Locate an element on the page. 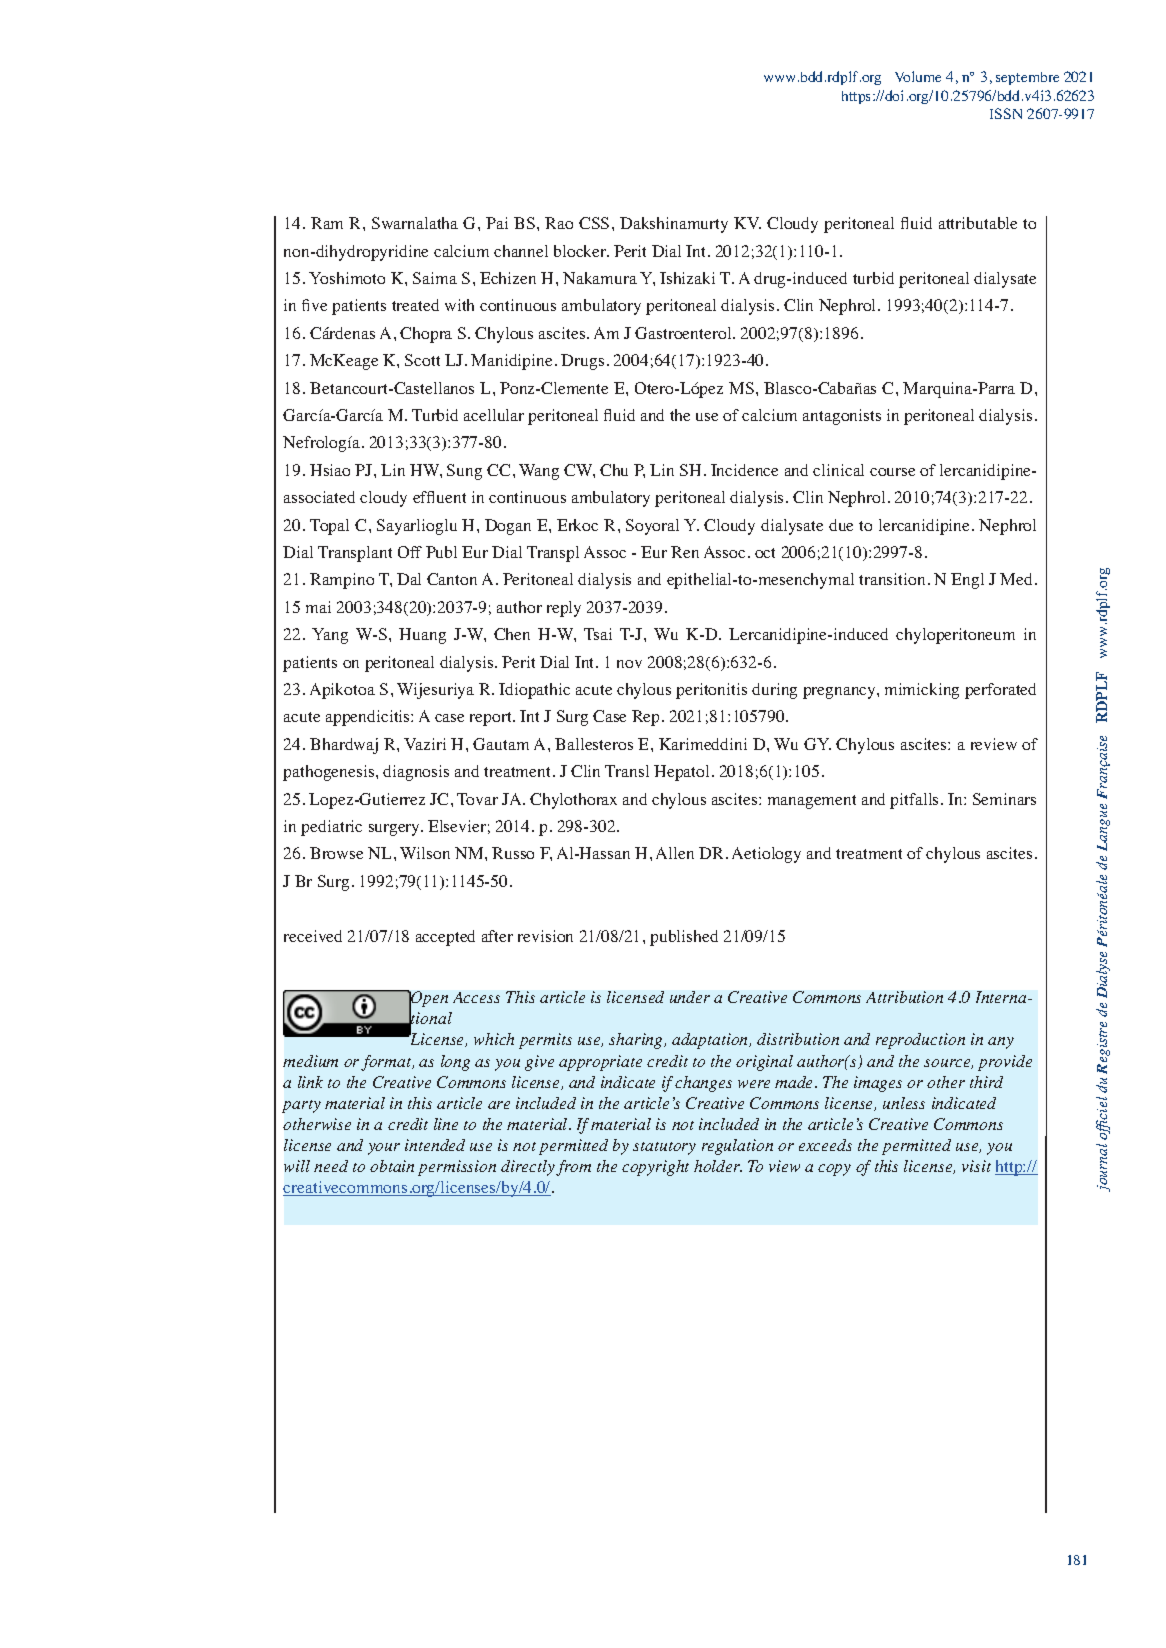 This document has width=1166, height=1648. attributable is located at coordinates (978, 223).
